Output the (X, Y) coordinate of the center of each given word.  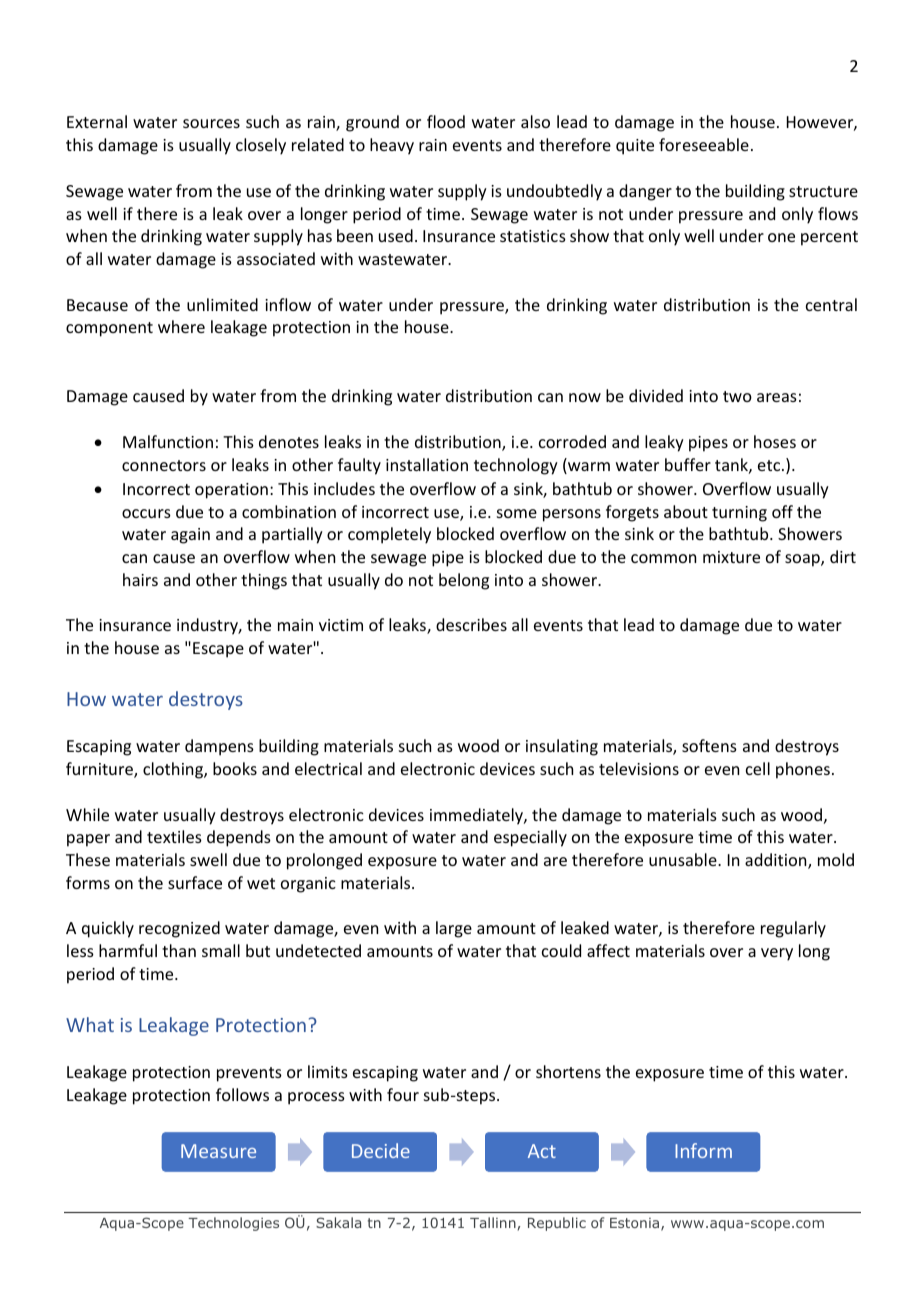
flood (446, 121)
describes (471, 624)
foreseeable (704, 144)
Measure (218, 1151)
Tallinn (493, 1222)
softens (709, 745)
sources (211, 123)
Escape (218, 650)
